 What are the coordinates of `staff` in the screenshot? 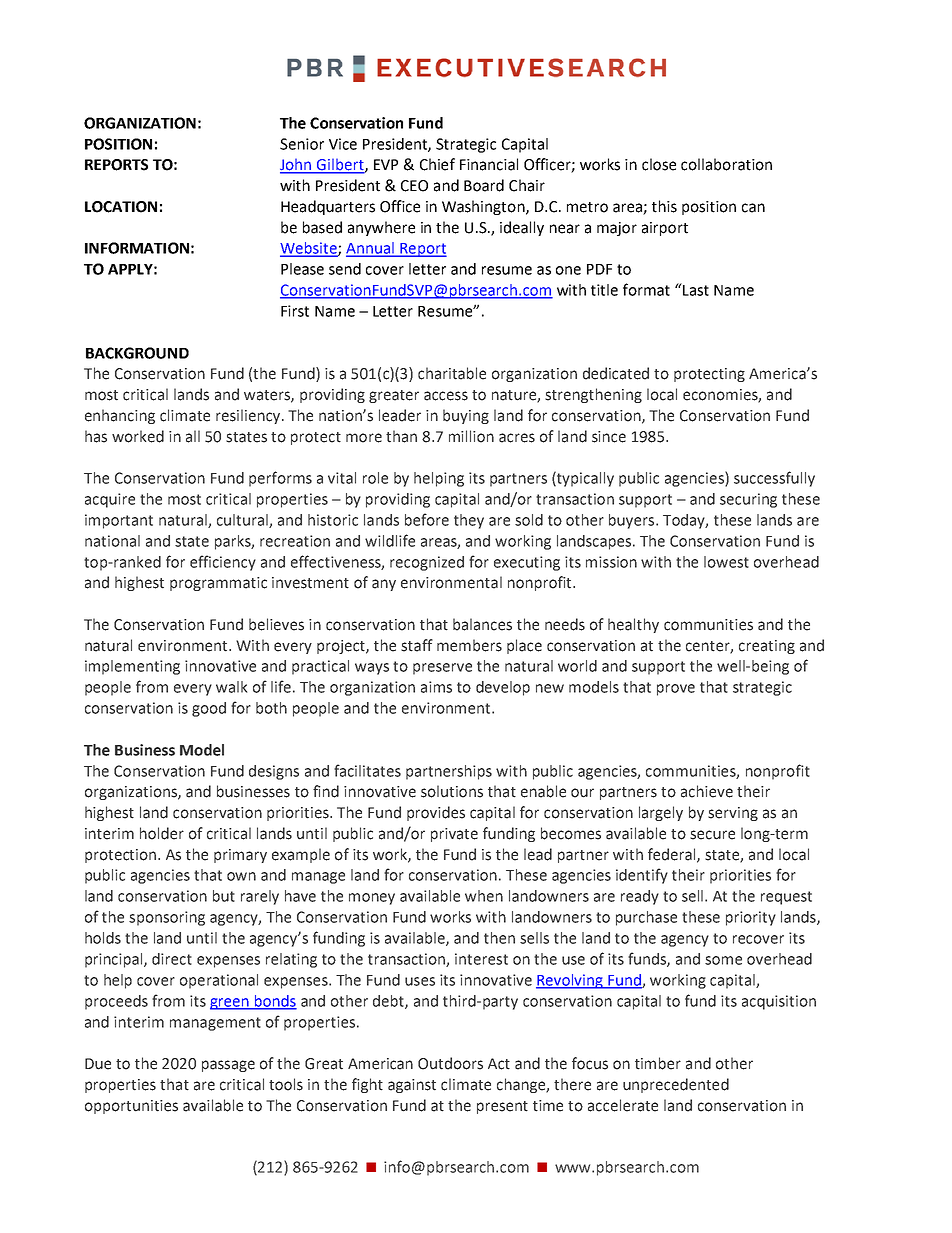 It's located at (417, 645).
